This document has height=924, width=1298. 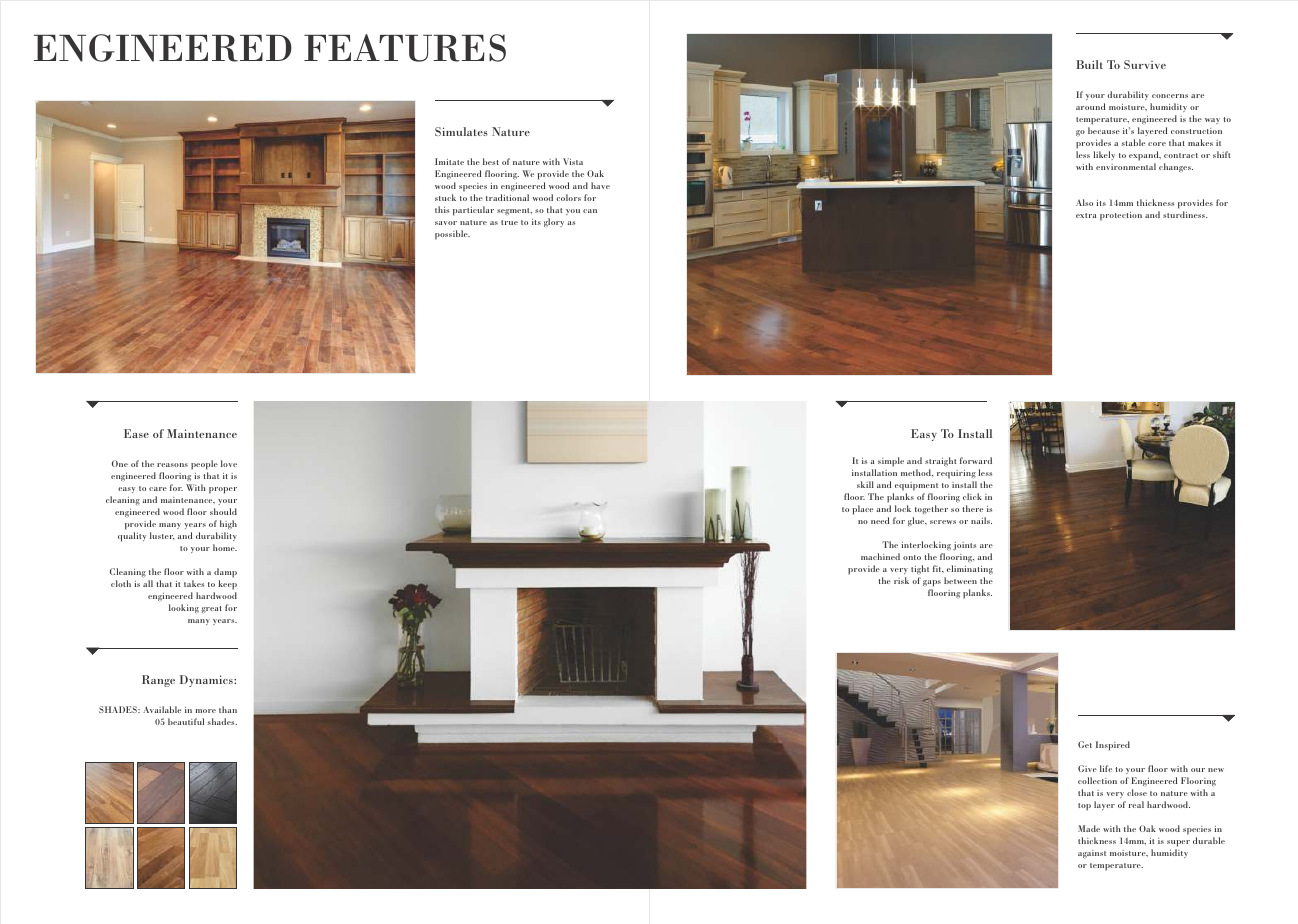 What do you see at coordinates (405, 48) in the document?
I see `FEATURES` at bounding box center [405, 48].
